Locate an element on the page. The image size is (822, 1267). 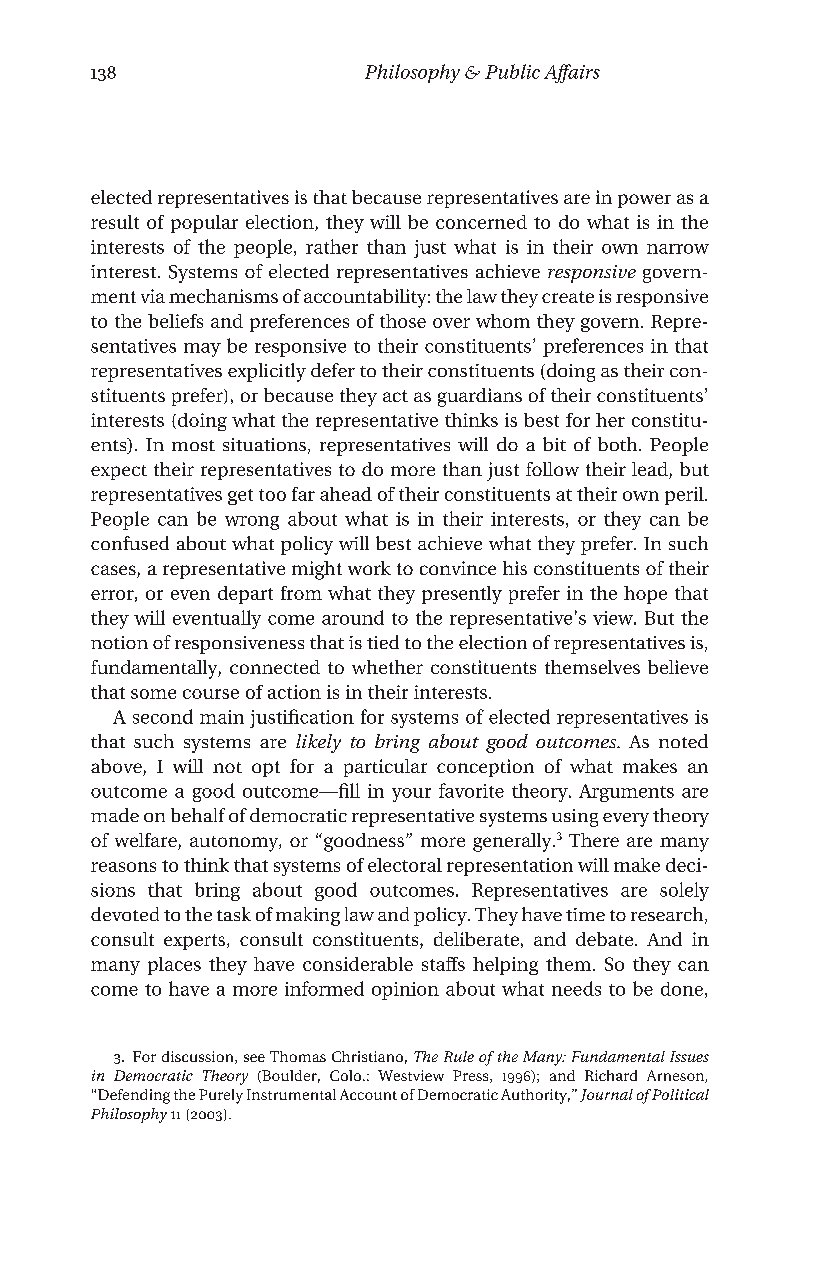
discussion is located at coordinates (199, 1057).
